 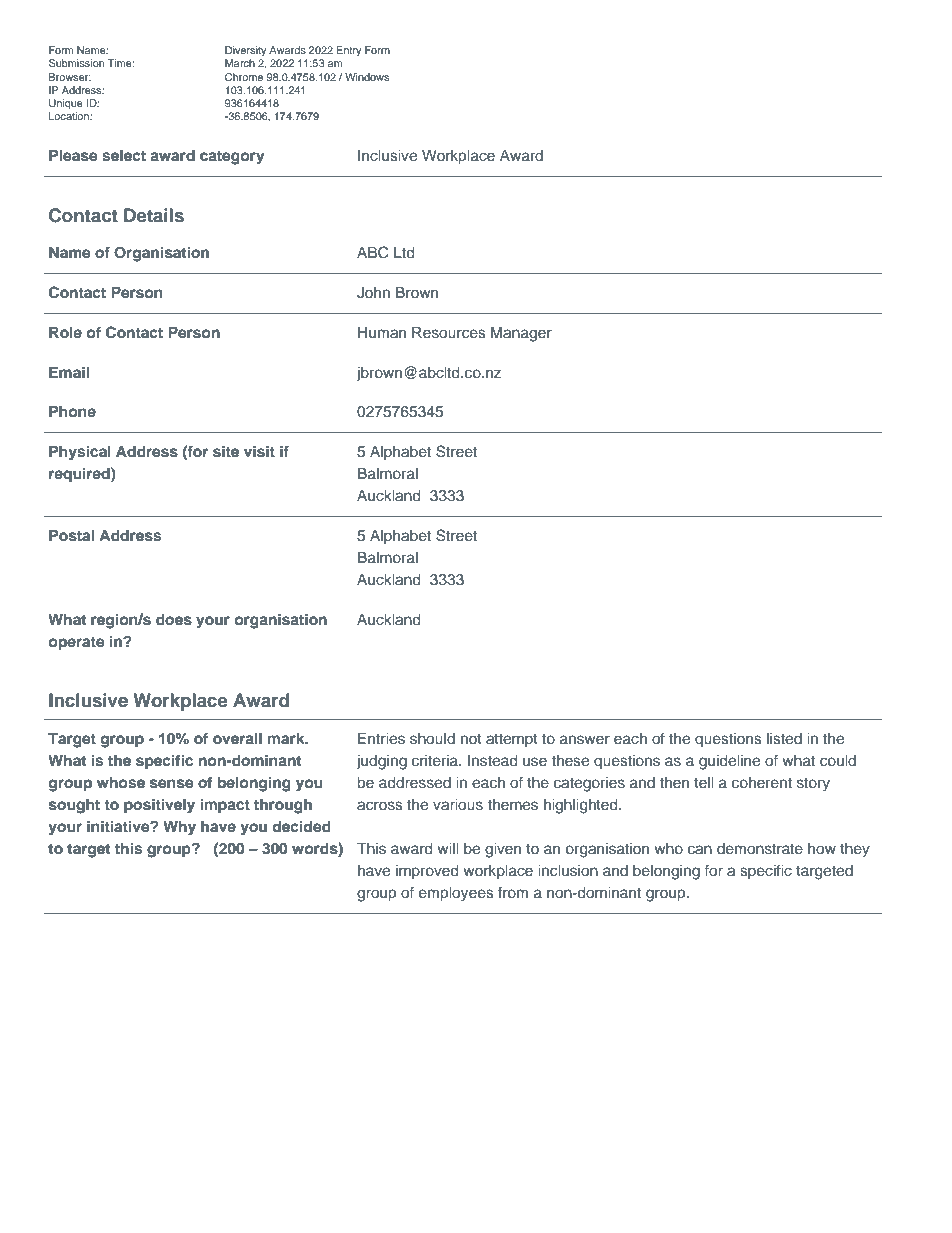 I want to click on Windows, so click(x=367, y=77).
